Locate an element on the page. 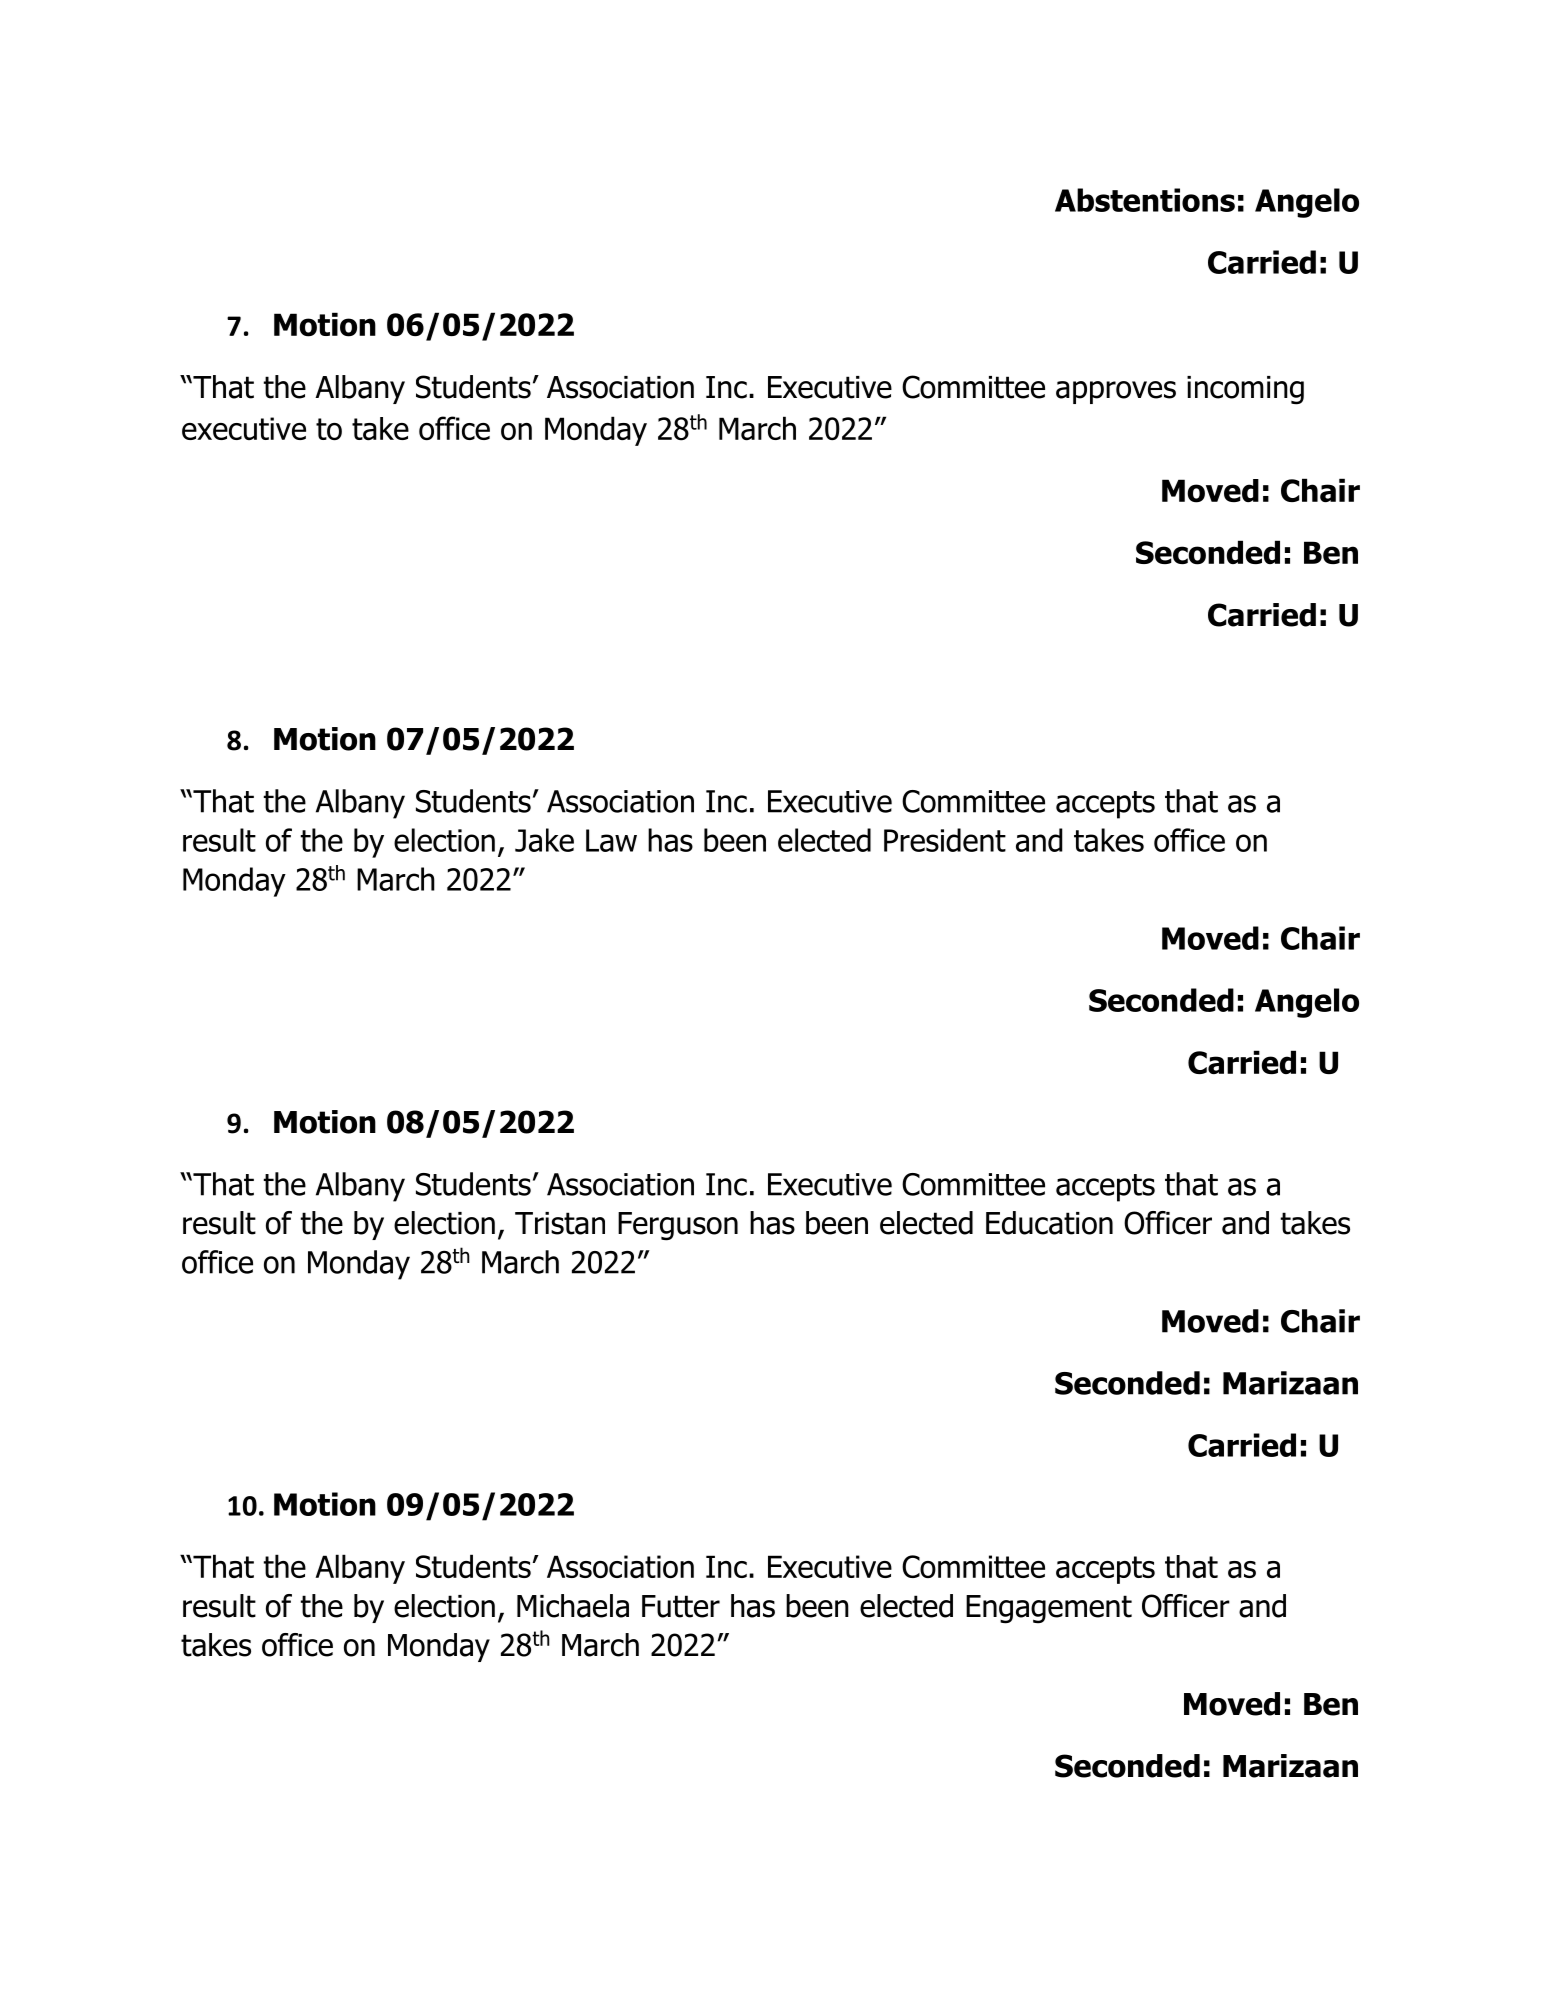  Education is located at coordinates (1049, 1223).
